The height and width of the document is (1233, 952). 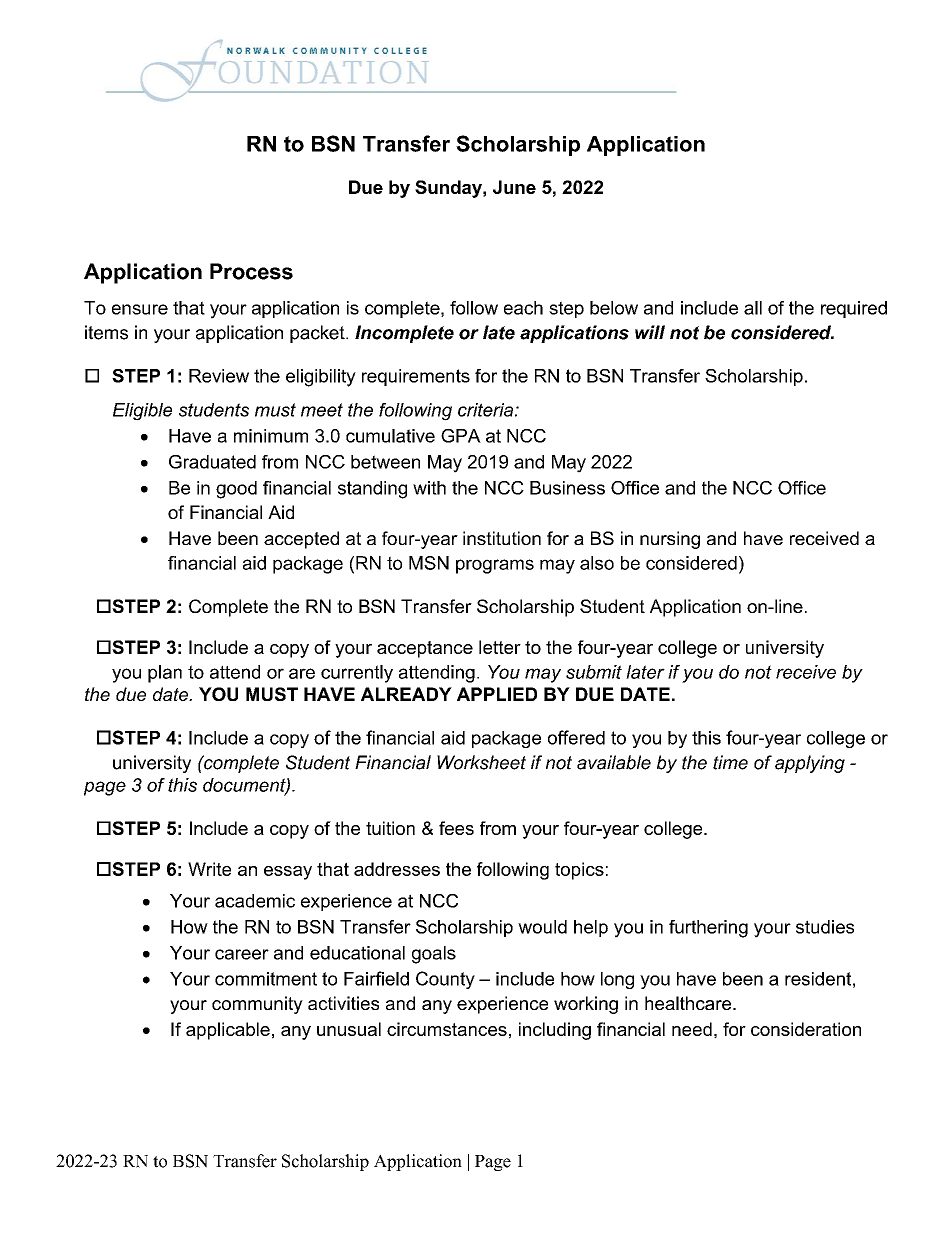 I want to click on June, so click(x=514, y=187).
